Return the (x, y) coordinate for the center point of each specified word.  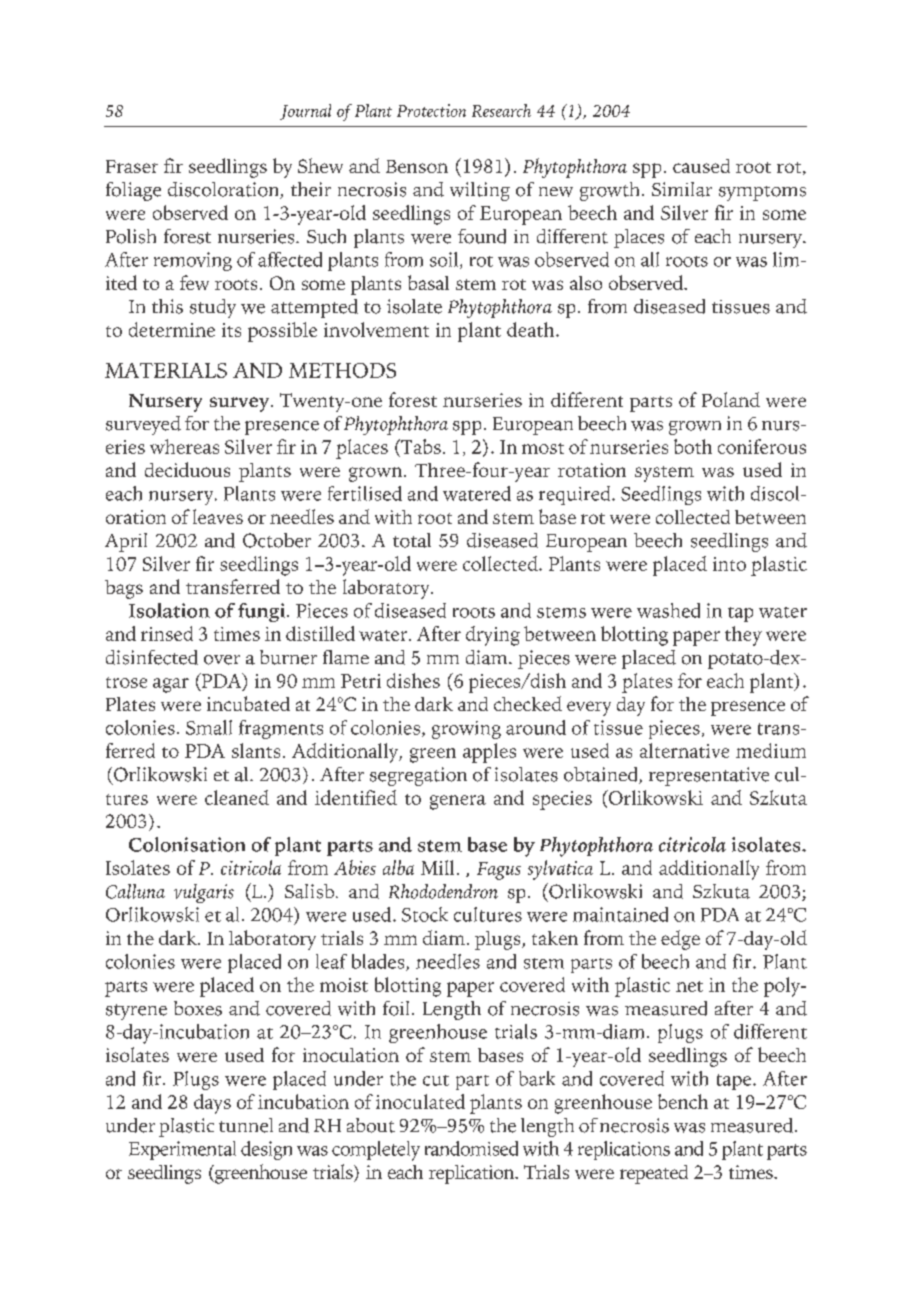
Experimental (182, 1150)
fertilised (365, 493)
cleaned (237, 797)
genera (458, 802)
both (693, 446)
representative (709, 776)
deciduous (187, 469)
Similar (682, 189)
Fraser (132, 166)
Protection (431, 110)
